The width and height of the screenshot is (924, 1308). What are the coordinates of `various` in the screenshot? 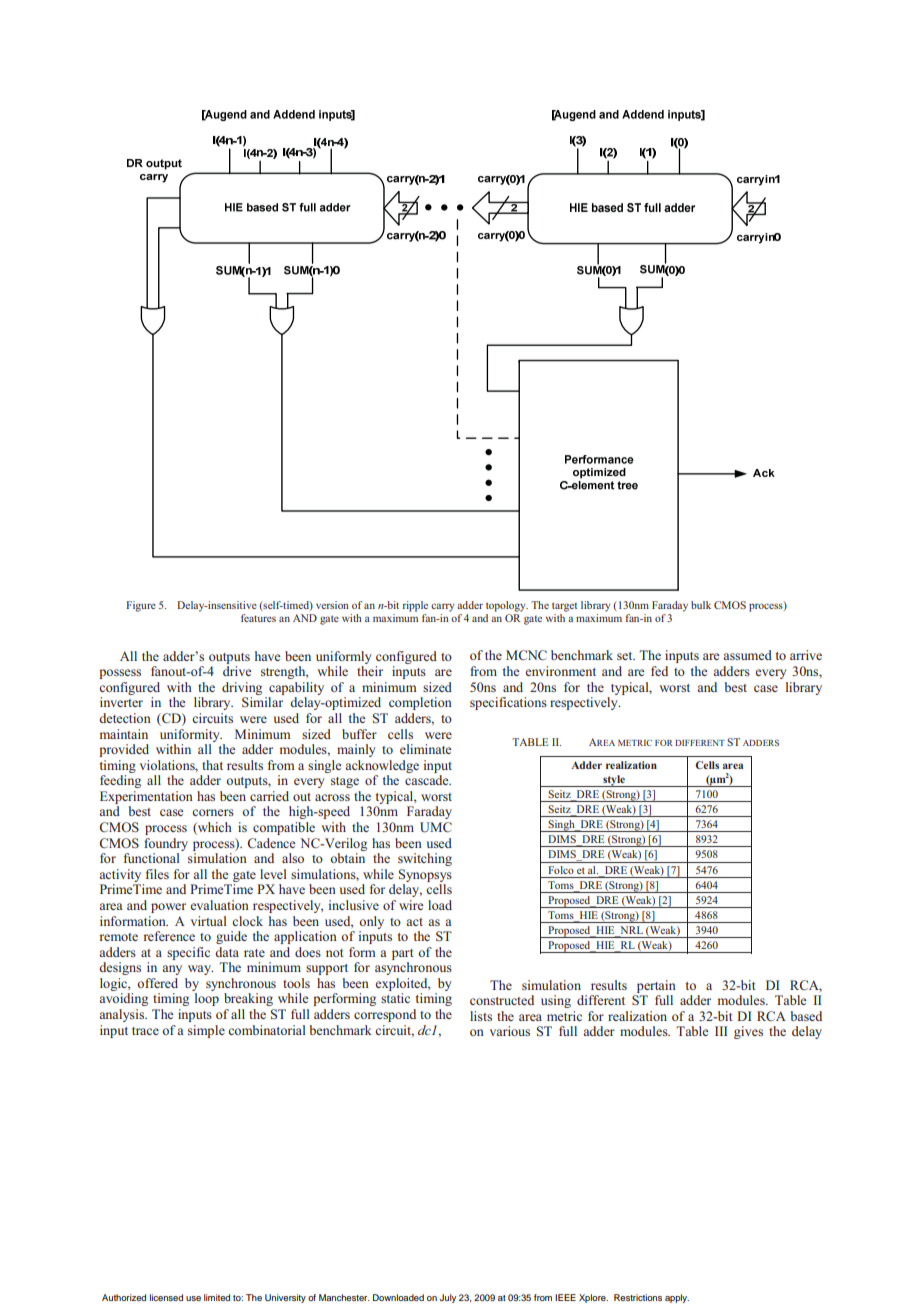 It's located at (510, 1031).
